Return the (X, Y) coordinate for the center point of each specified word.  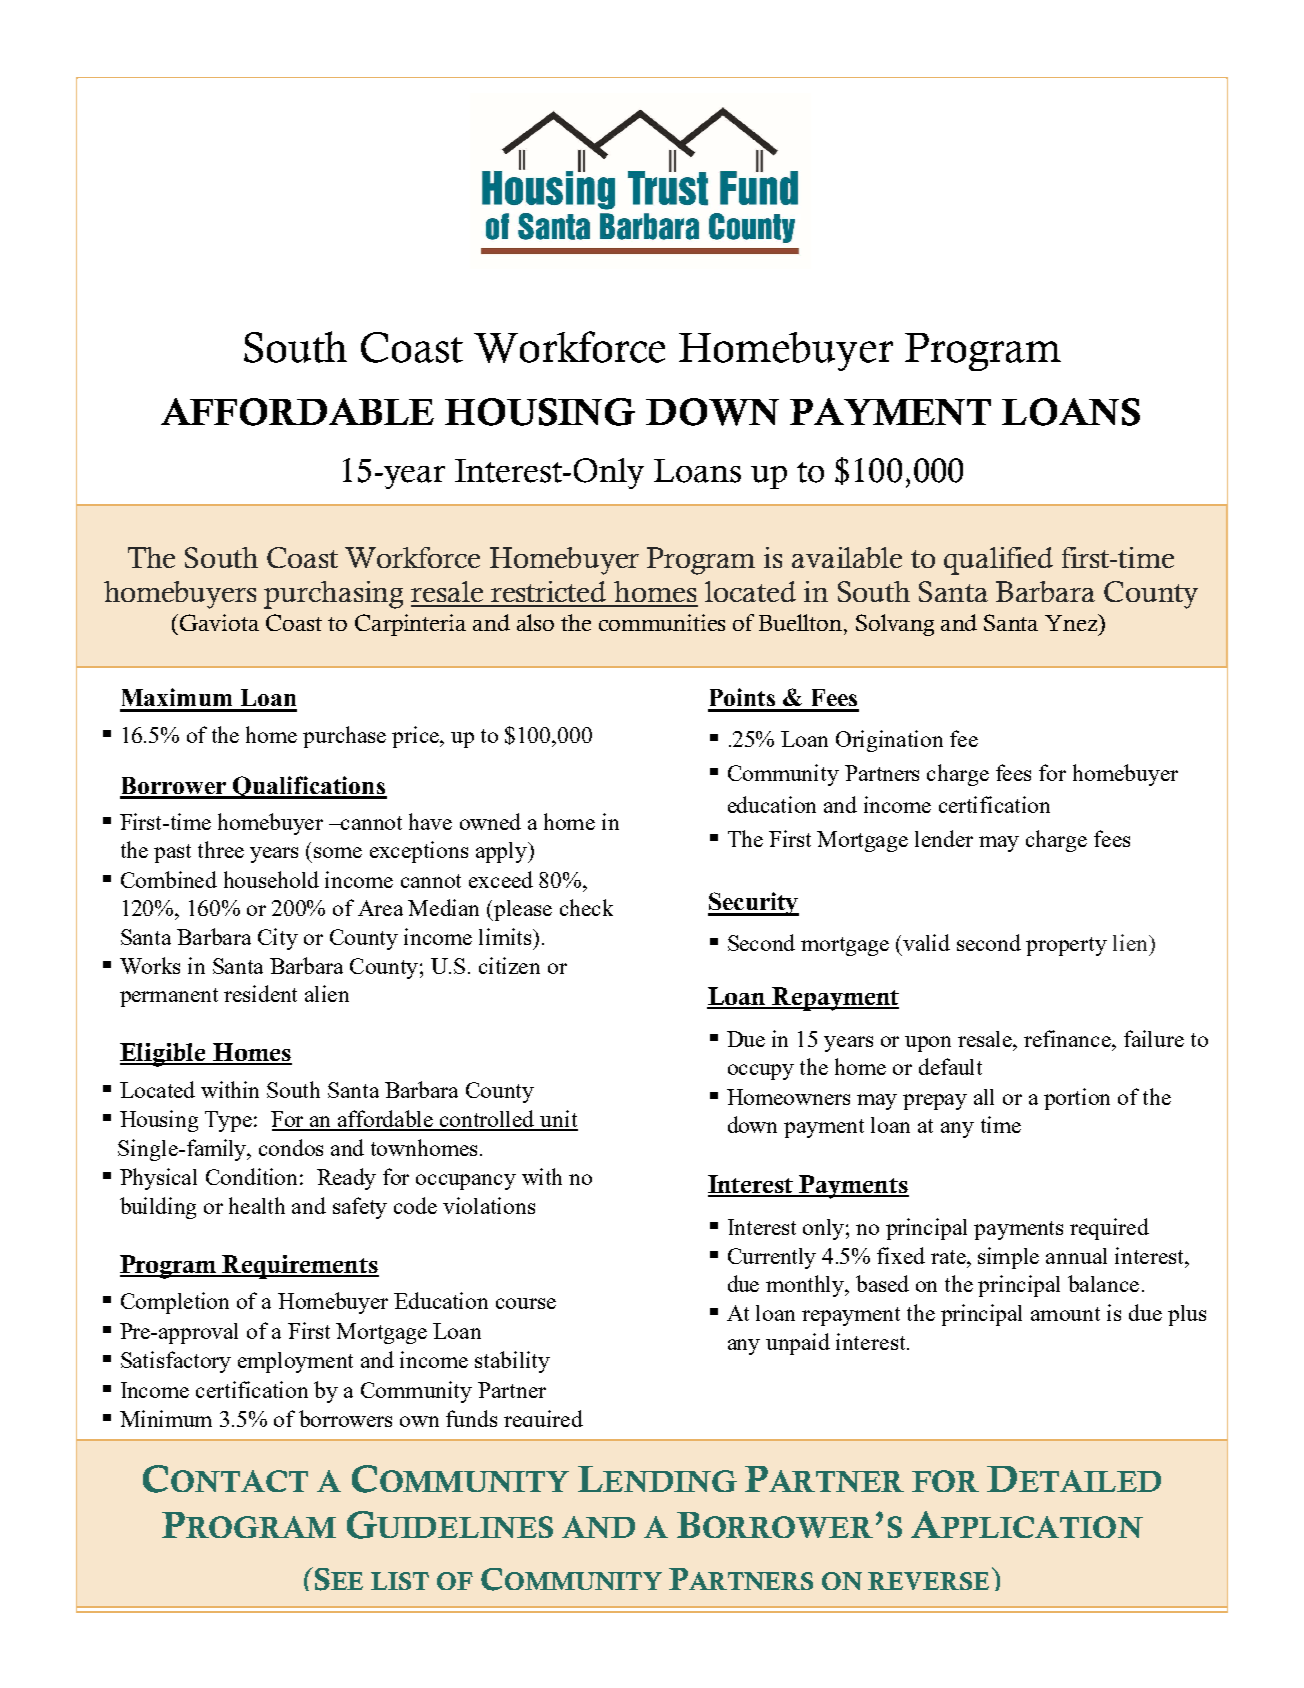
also (535, 622)
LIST (400, 1581)
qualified (998, 561)
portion (1077, 1099)
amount (1065, 1314)
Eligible (164, 1055)
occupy (761, 1072)
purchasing (333, 595)
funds (471, 1418)
